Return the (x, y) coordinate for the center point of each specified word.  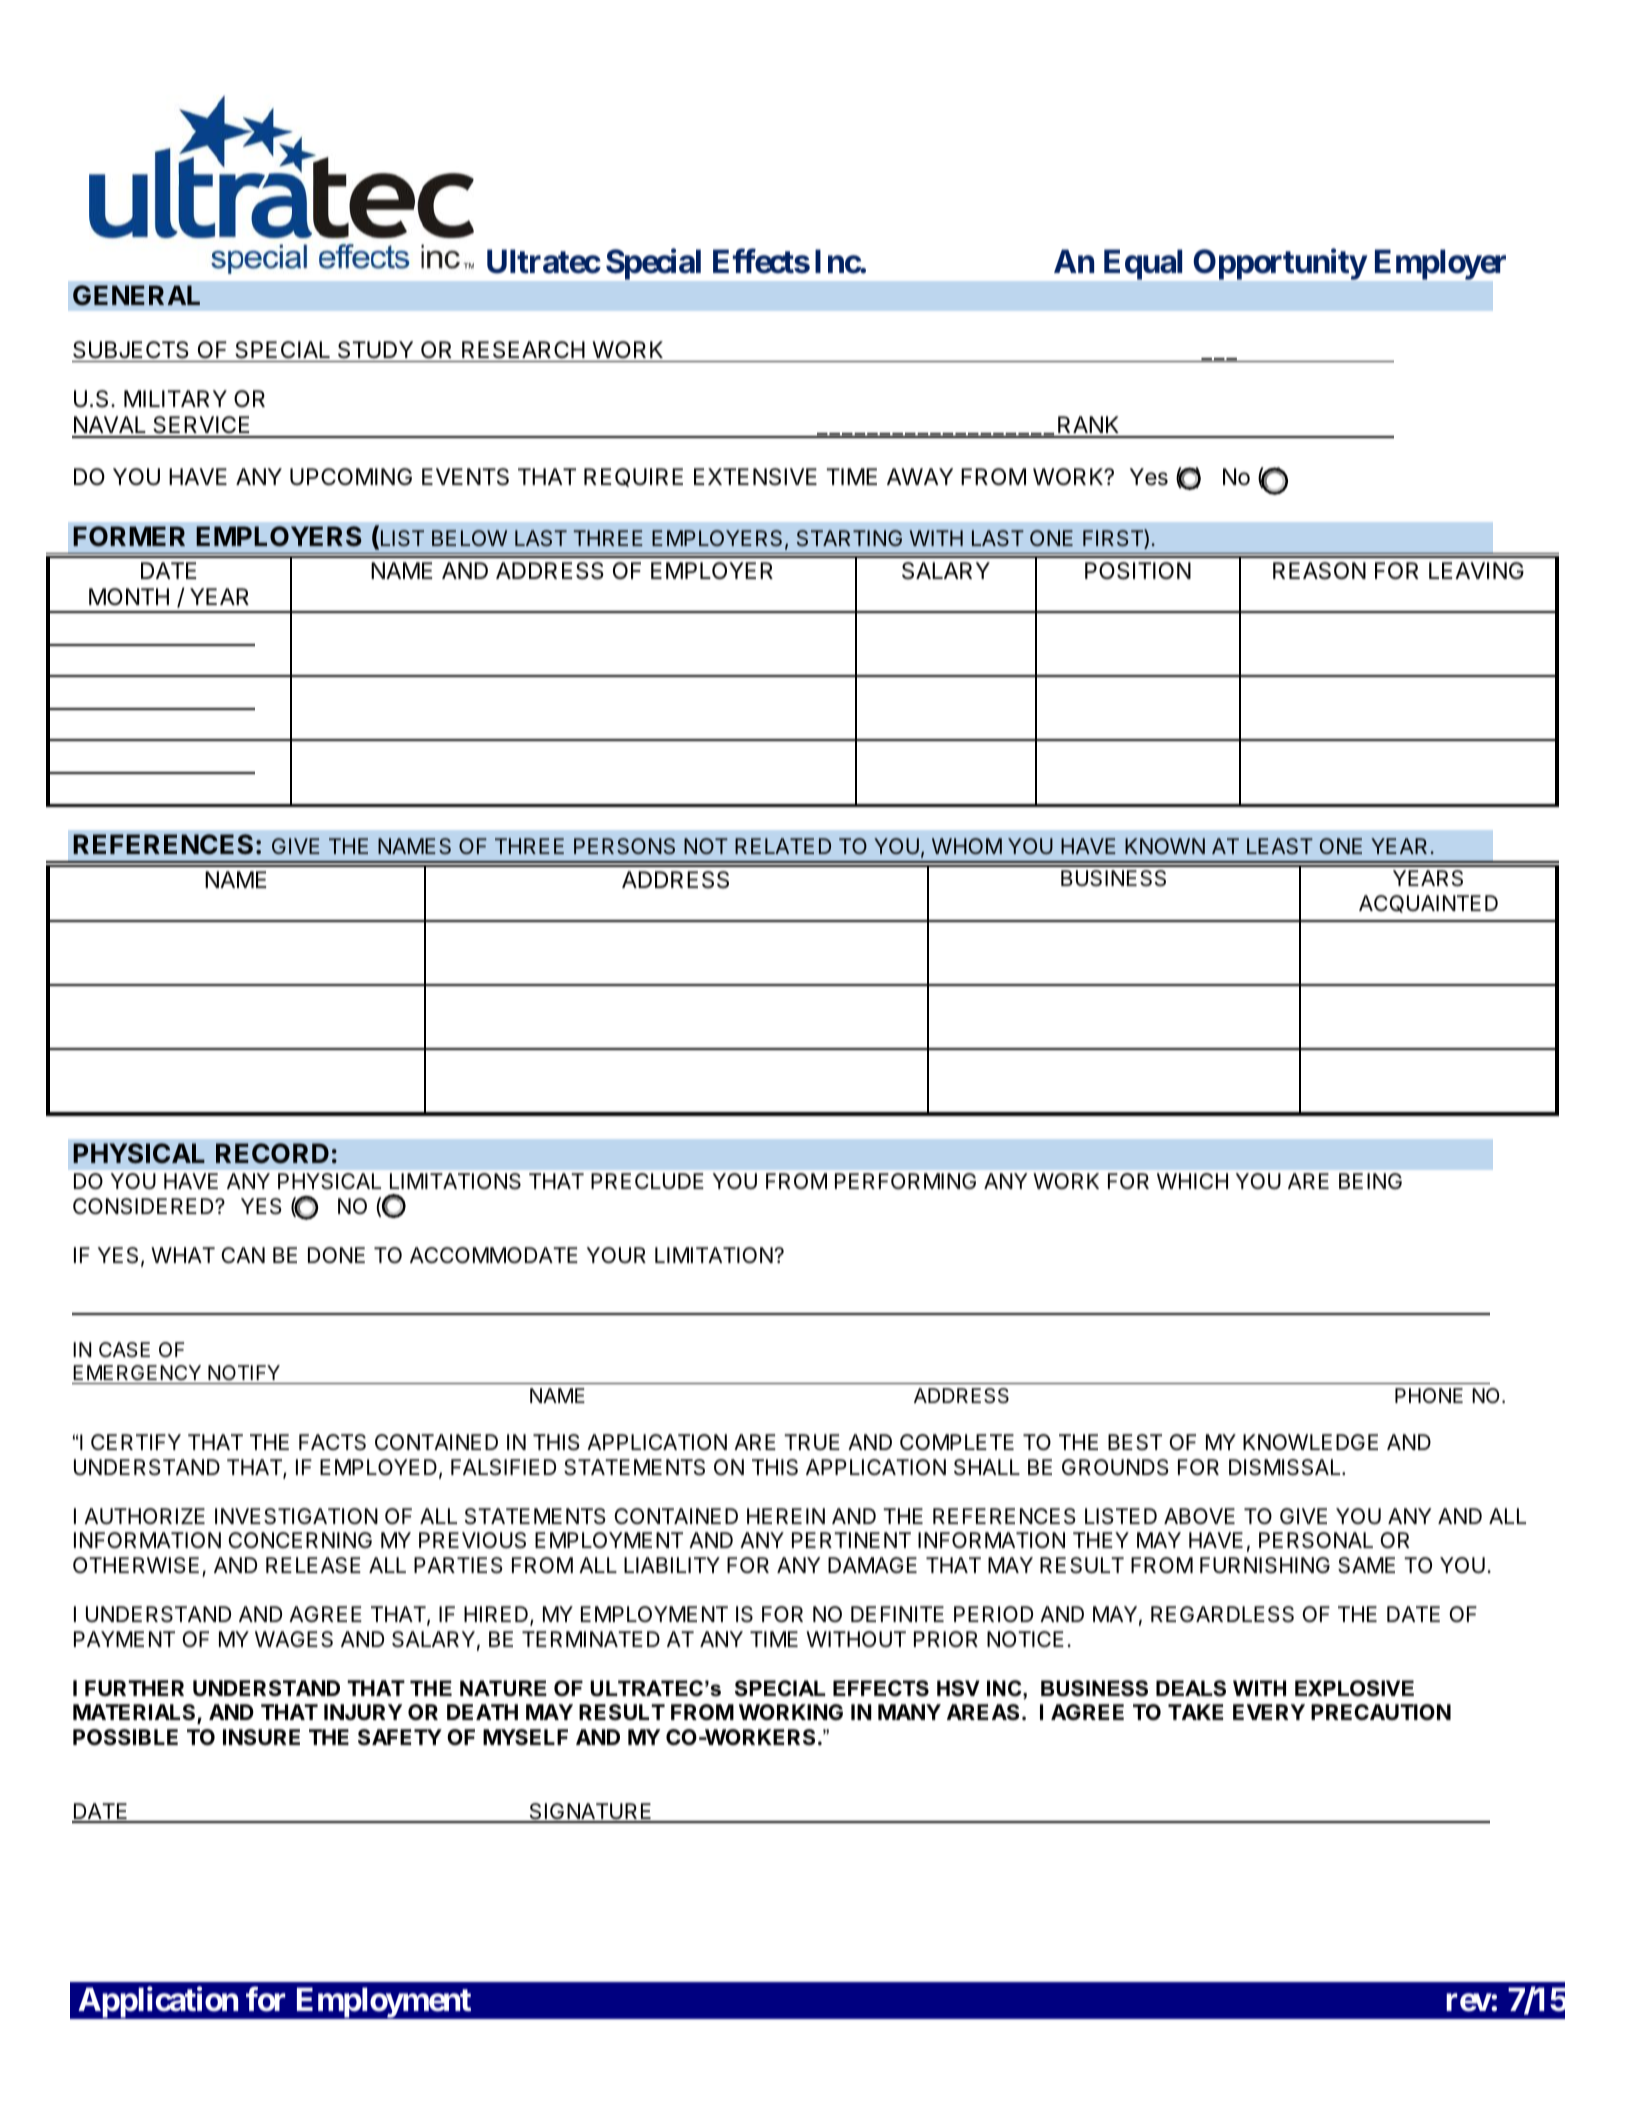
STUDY (375, 350)
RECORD (272, 1153)
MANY (909, 1712)
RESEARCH (523, 350)
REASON (1319, 571)
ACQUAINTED (1428, 904)
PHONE (1429, 1395)
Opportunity (1280, 264)
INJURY (363, 1712)
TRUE (812, 1442)
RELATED (783, 846)
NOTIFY (244, 1372)
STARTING (849, 538)
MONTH (129, 596)
